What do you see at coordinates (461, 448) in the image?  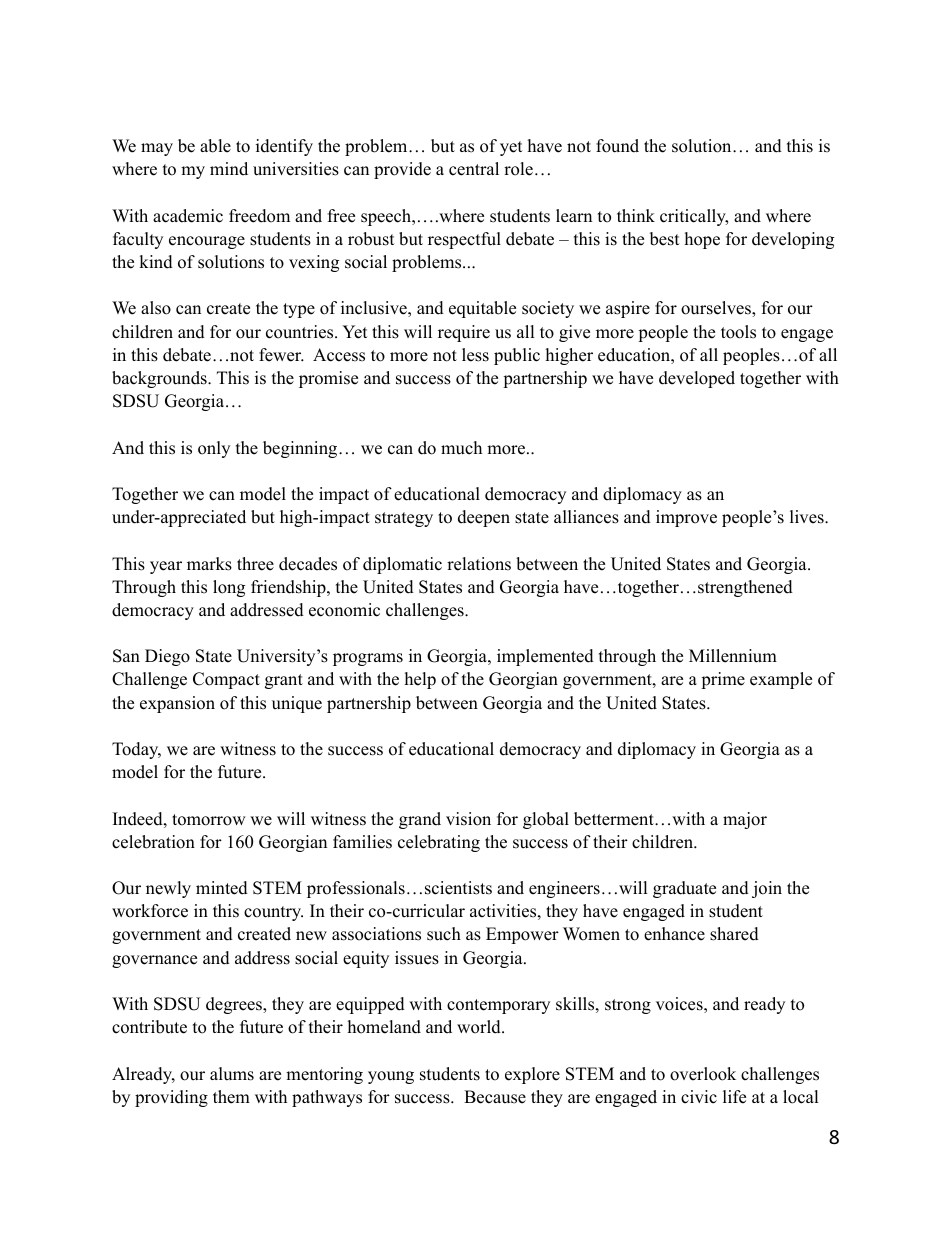 I see `much` at bounding box center [461, 448].
